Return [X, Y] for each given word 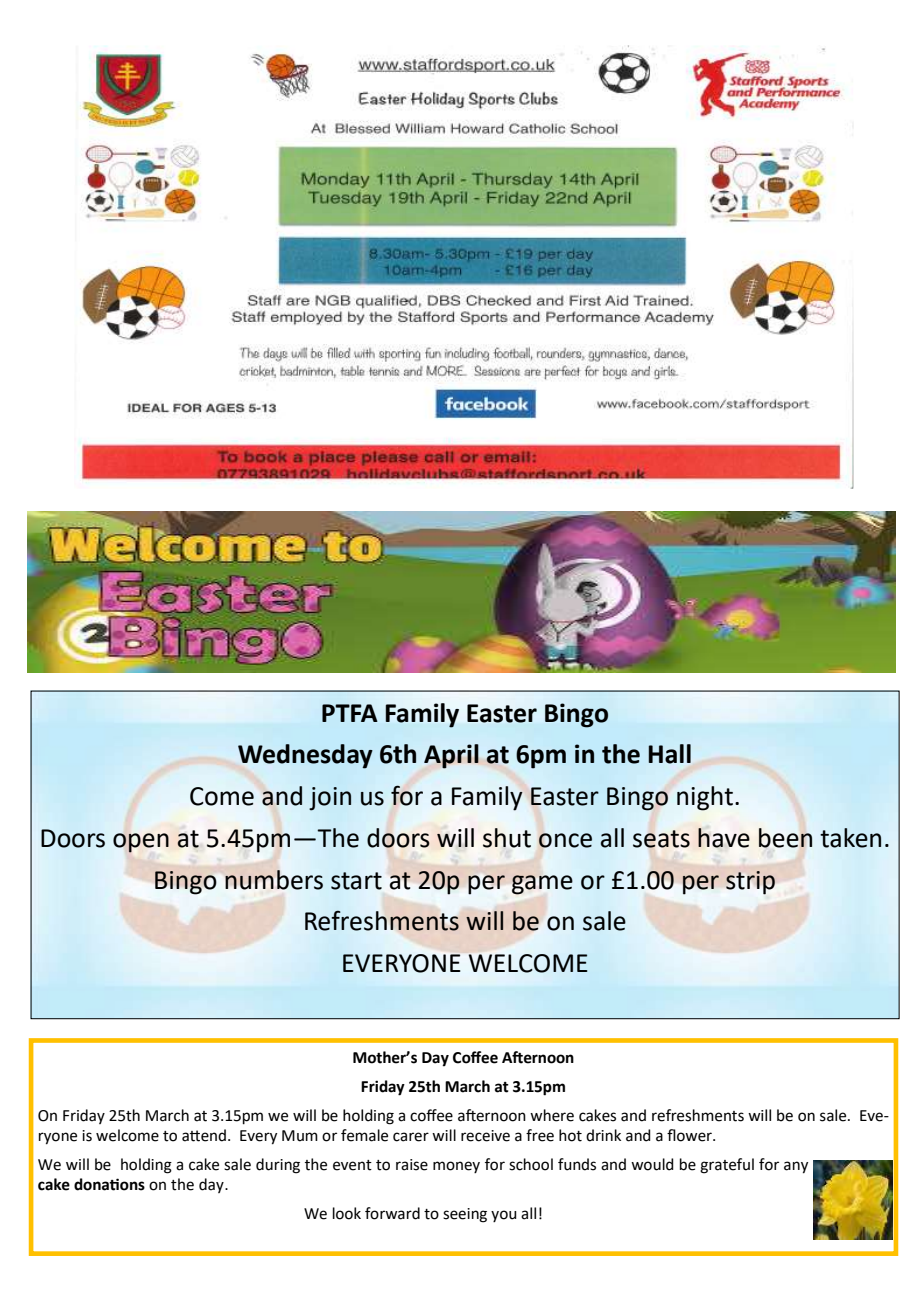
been [785, 838]
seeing [465, 1215]
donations [109, 1184]
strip [750, 882]
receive [485, 1136]
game [542, 885]
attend [204, 1135]
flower [690, 1135]
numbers [274, 880]
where [552, 1115]
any [796, 1167]
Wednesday [305, 756]
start [356, 881]
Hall [670, 754]
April [451, 756]
